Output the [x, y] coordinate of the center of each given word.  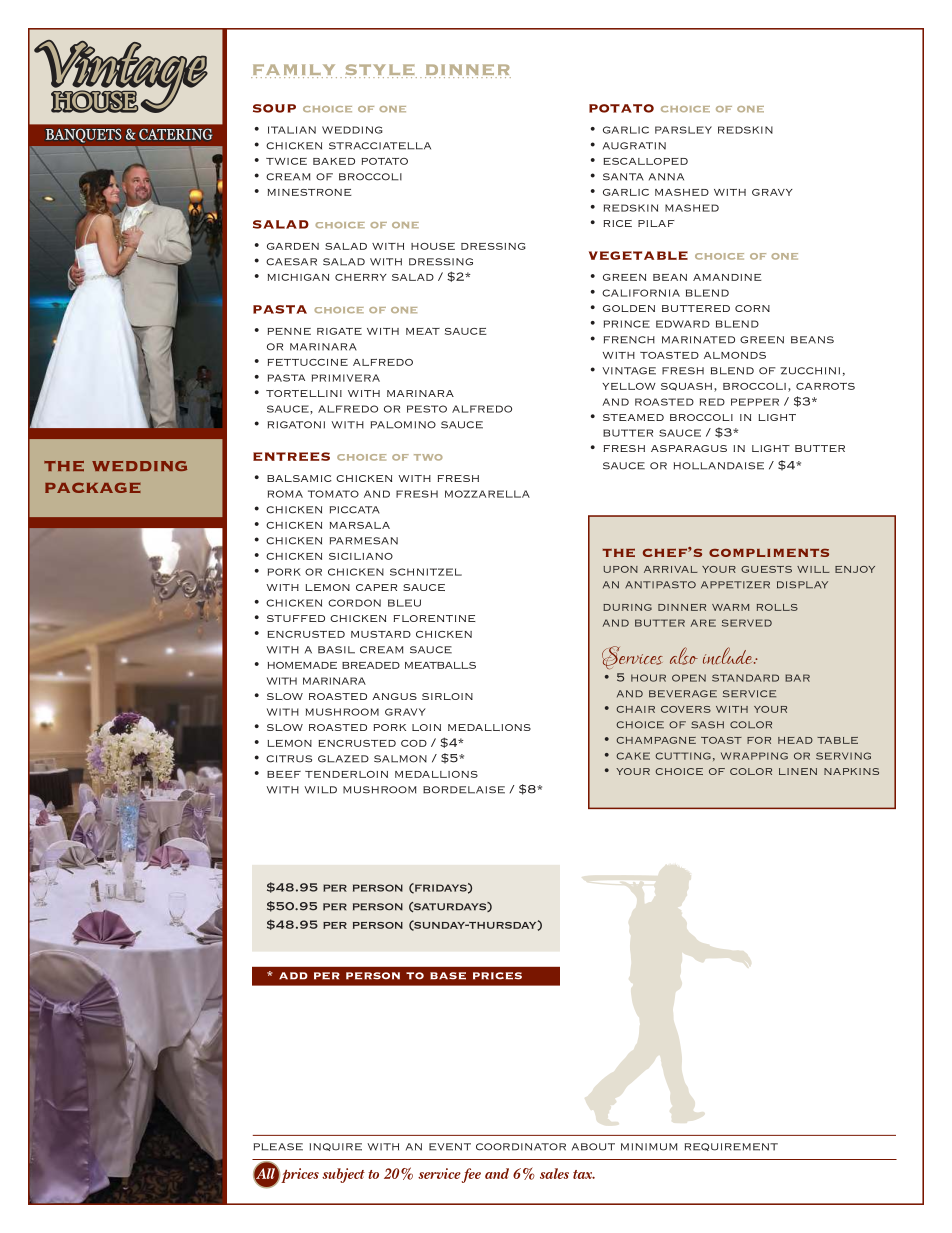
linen [798, 771]
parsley [683, 130]
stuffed [296, 618]
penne [289, 331]
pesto [427, 409]
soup [274, 108]
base [448, 976]
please [278, 1147]
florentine [434, 618]
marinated [698, 340]
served [747, 623]
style [381, 71]
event [450, 1147]
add [293, 976]
